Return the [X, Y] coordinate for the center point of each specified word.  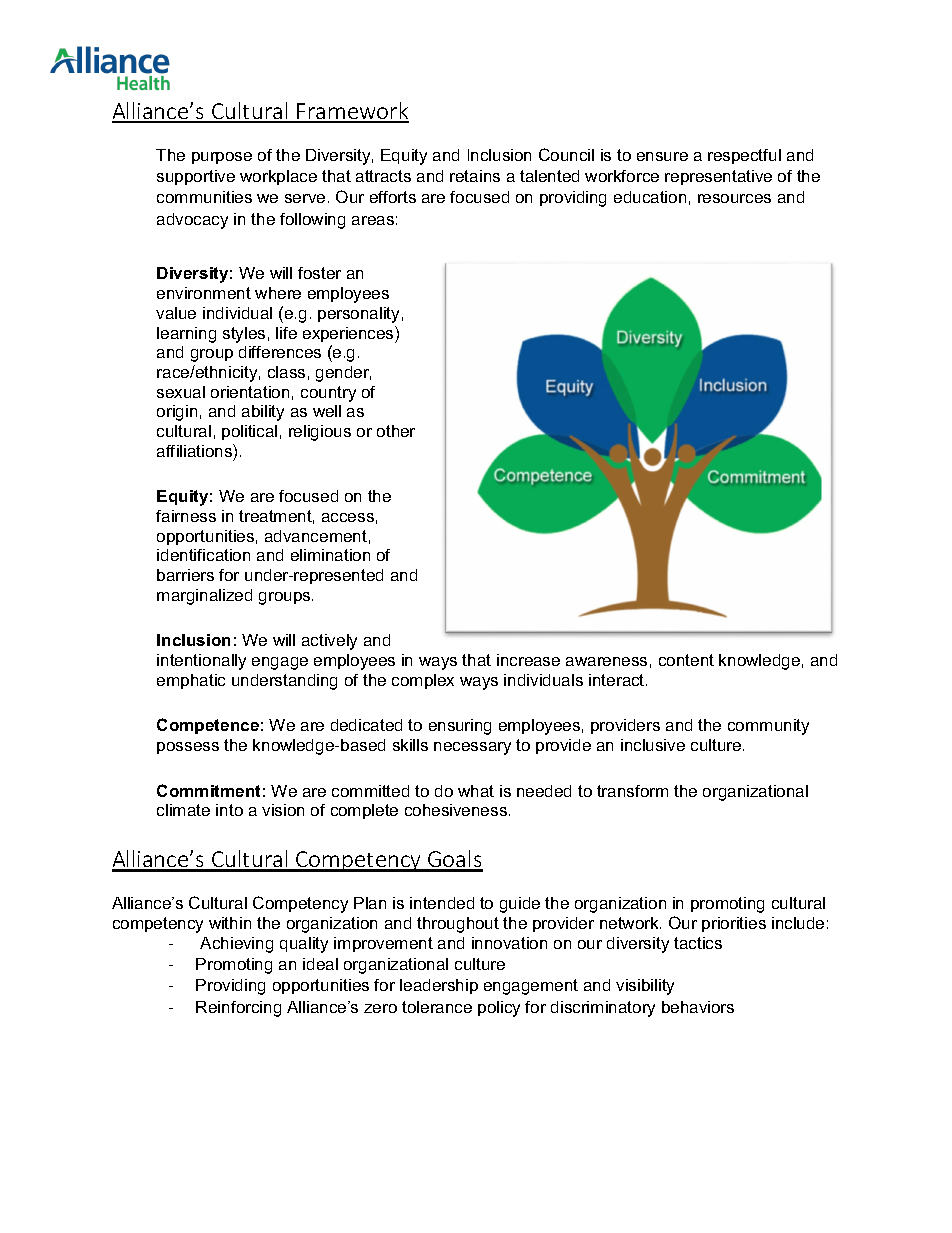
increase [528, 660]
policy [499, 1009]
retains [475, 176]
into [229, 810]
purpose [222, 158]
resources [734, 198]
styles [244, 335]
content [686, 660]
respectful [744, 156]
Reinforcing [238, 1009]
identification [203, 555]
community [768, 727]
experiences [349, 334]
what [476, 791]
